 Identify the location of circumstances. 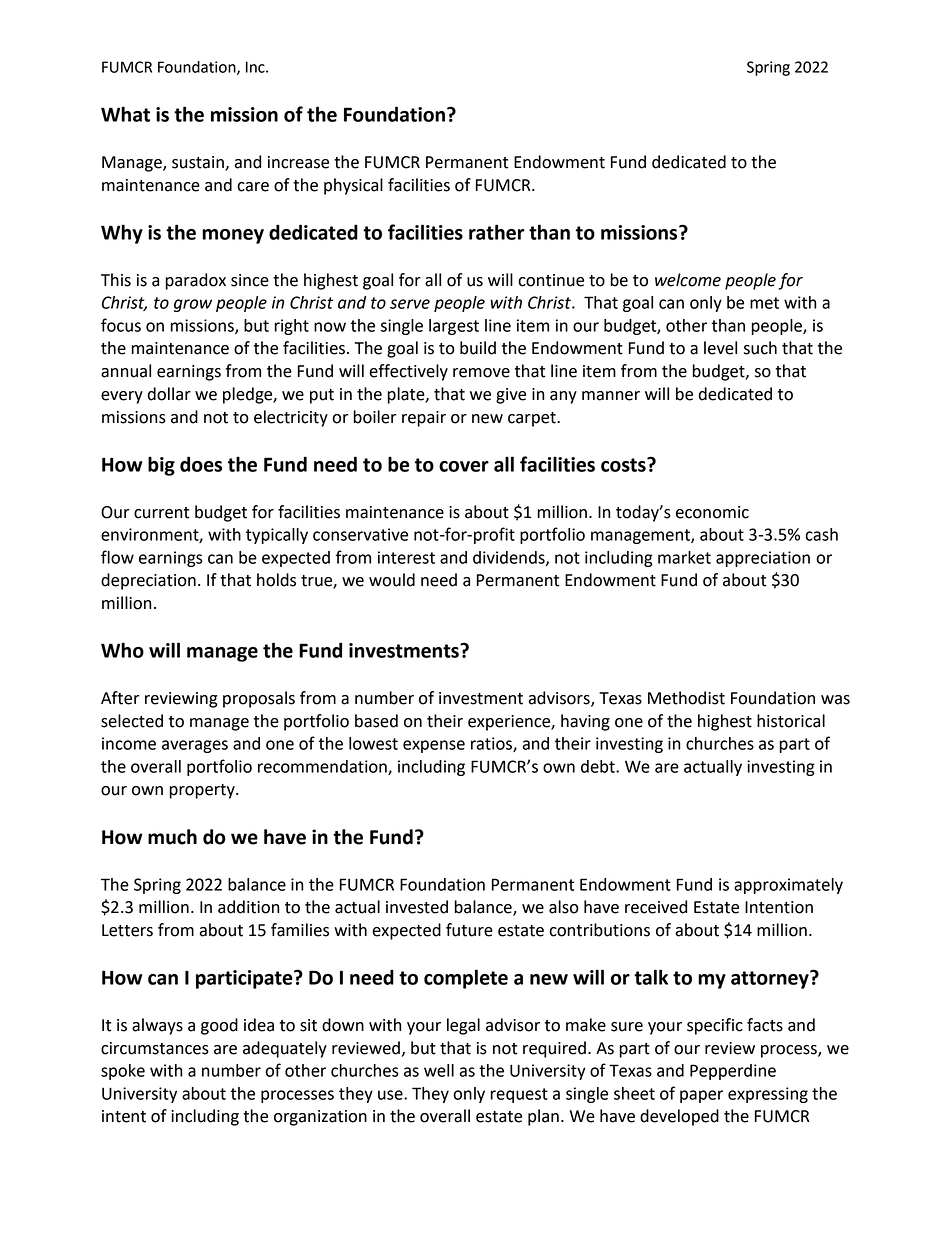
(155, 1048).
